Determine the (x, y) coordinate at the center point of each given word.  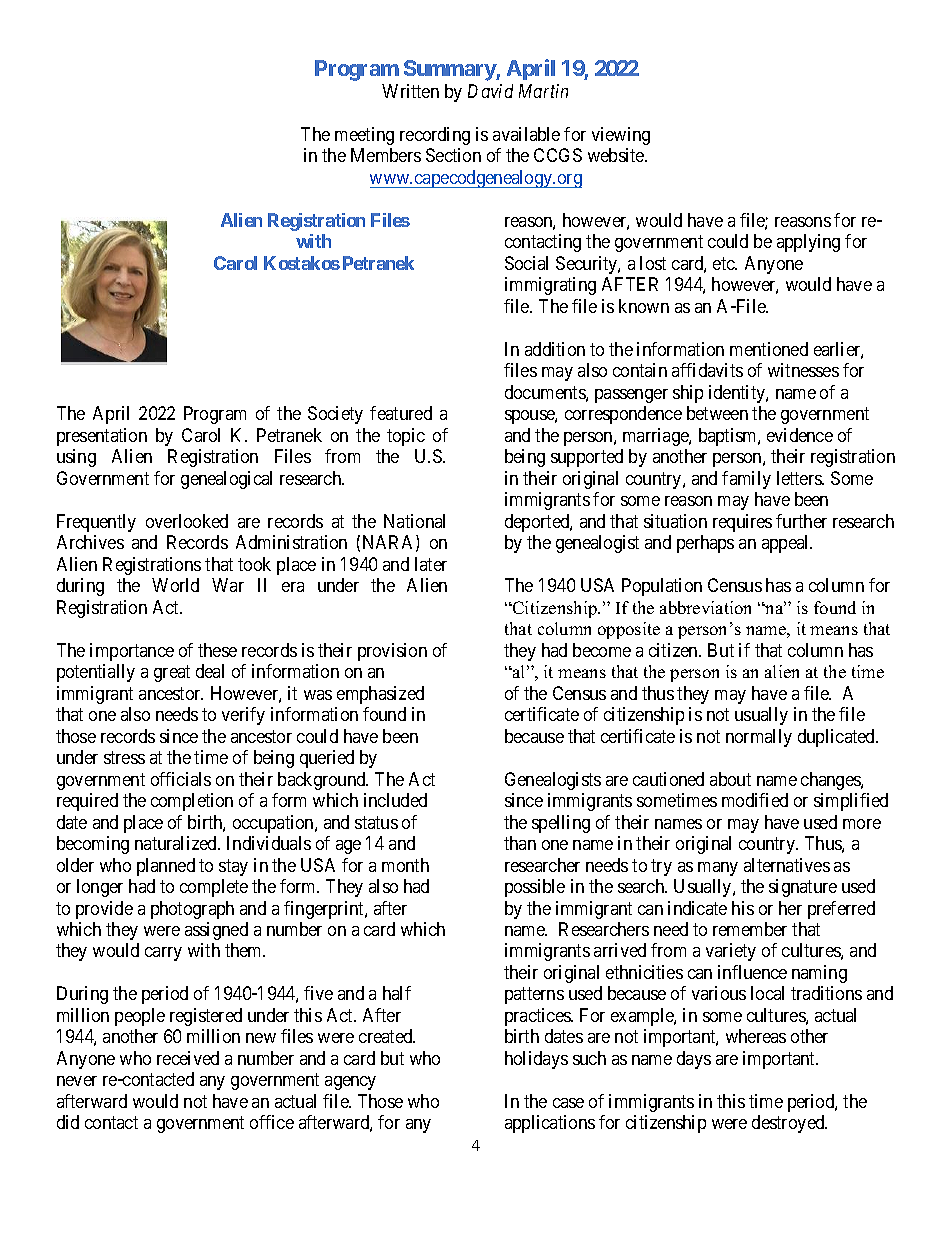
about (730, 779)
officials (181, 779)
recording (435, 136)
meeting (364, 136)
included (395, 800)
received (188, 1058)
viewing (621, 136)
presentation (102, 437)
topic (406, 437)
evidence (800, 435)
